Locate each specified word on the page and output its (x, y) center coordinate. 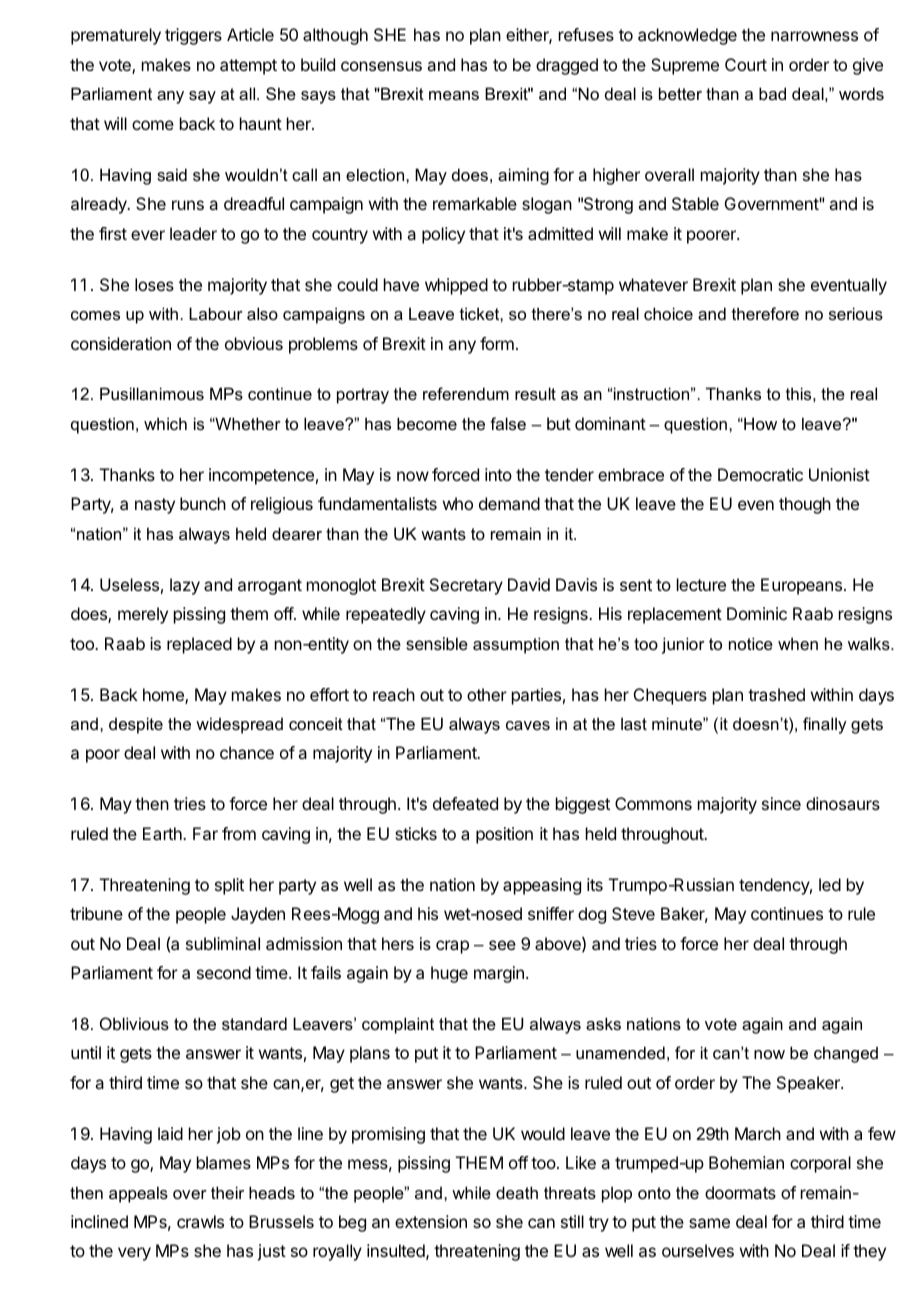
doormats (740, 1192)
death (517, 1192)
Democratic (760, 474)
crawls (200, 1221)
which (165, 423)
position (504, 835)
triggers (193, 36)
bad (772, 93)
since (781, 803)
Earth (163, 833)
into (498, 474)
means (454, 95)
